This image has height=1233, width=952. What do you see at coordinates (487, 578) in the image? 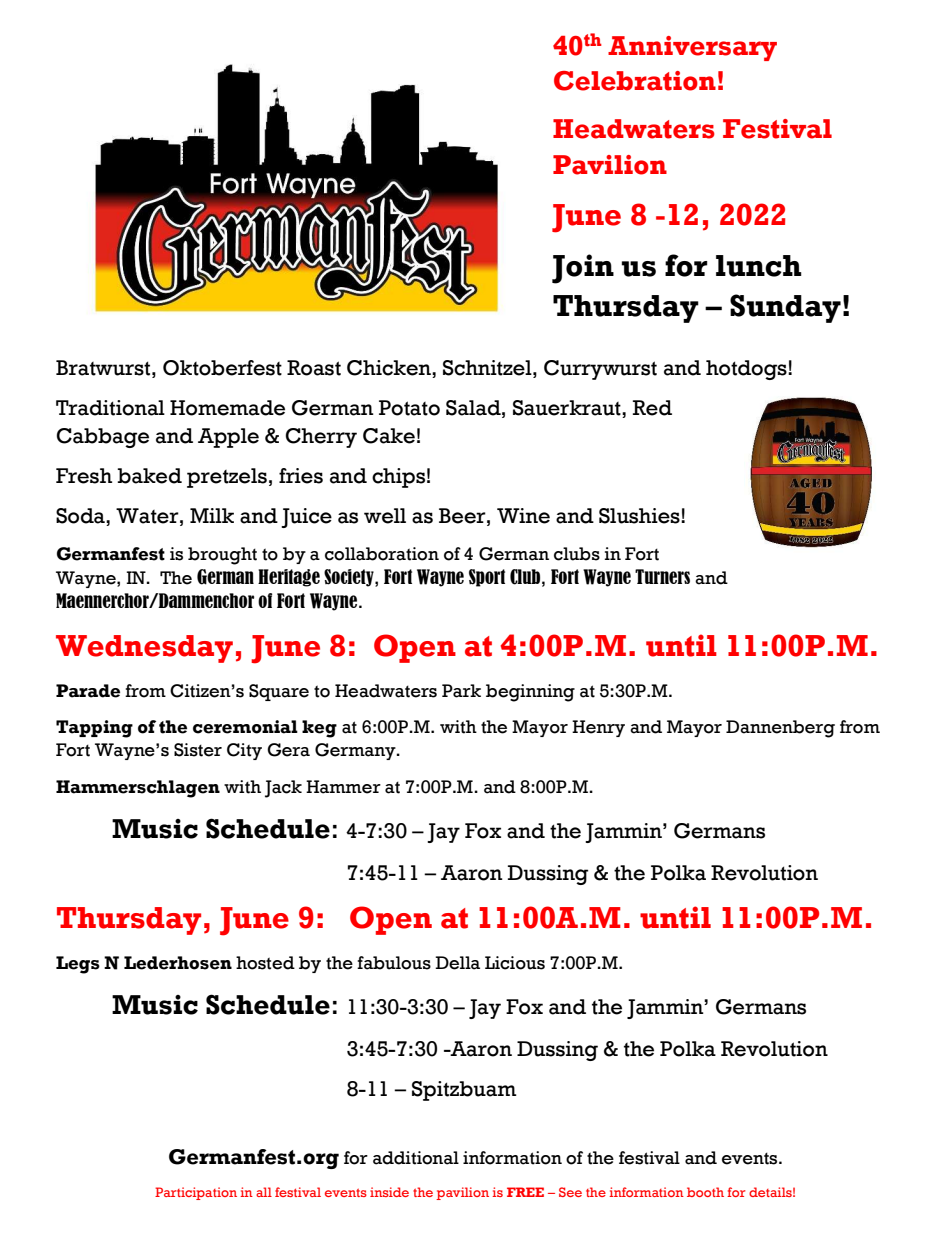
I see `Sport` at bounding box center [487, 578].
